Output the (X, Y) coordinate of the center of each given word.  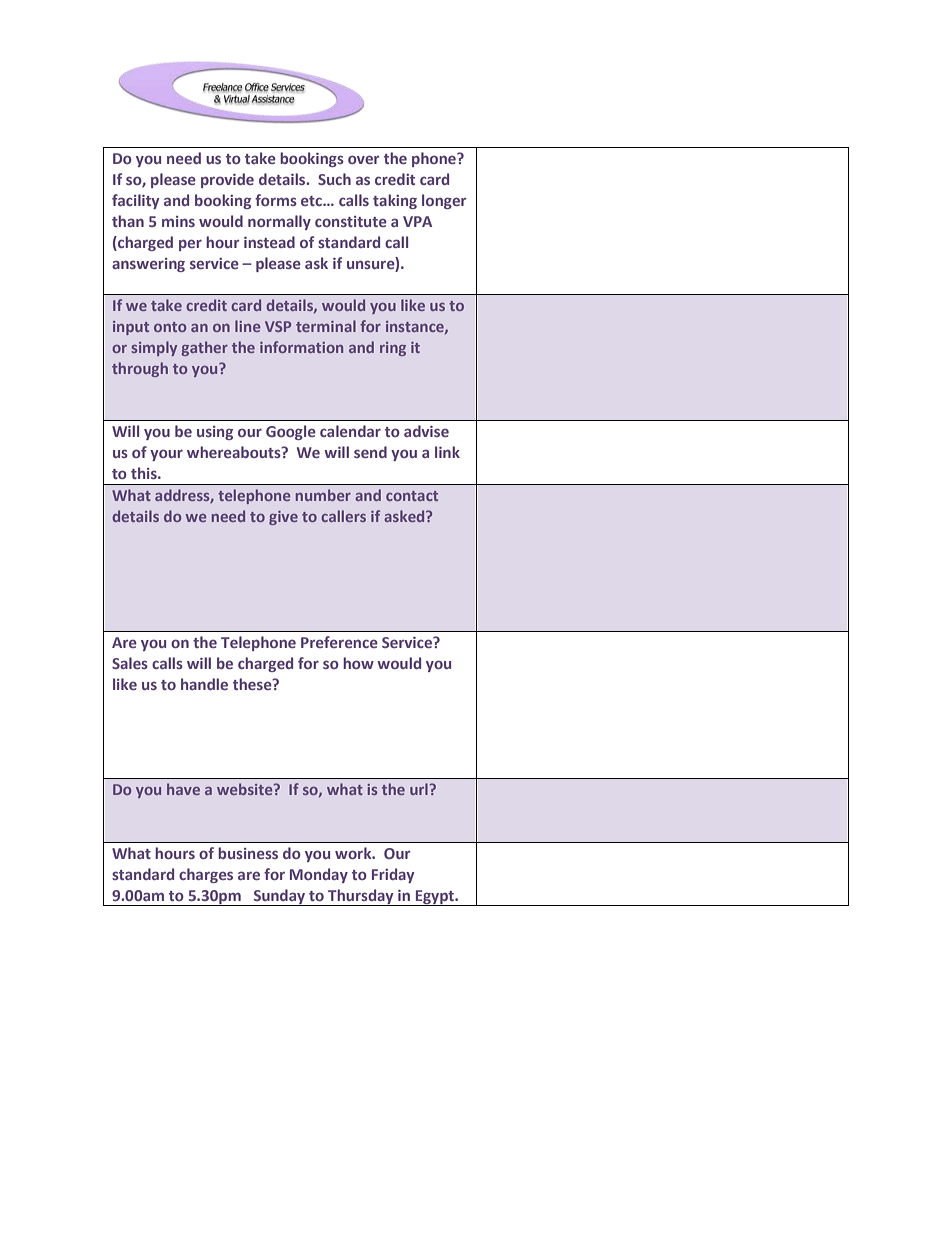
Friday (393, 875)
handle (204, 684)
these (253, 684)
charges (206, 875)
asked (405, 516)
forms (276, 200)
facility (135, 201)
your (166, 455)
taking (395, 201)
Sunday (279, 897)
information (301, 347)
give (283, 518)
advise (426, 431)
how (358, 663)
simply (154, 348)
